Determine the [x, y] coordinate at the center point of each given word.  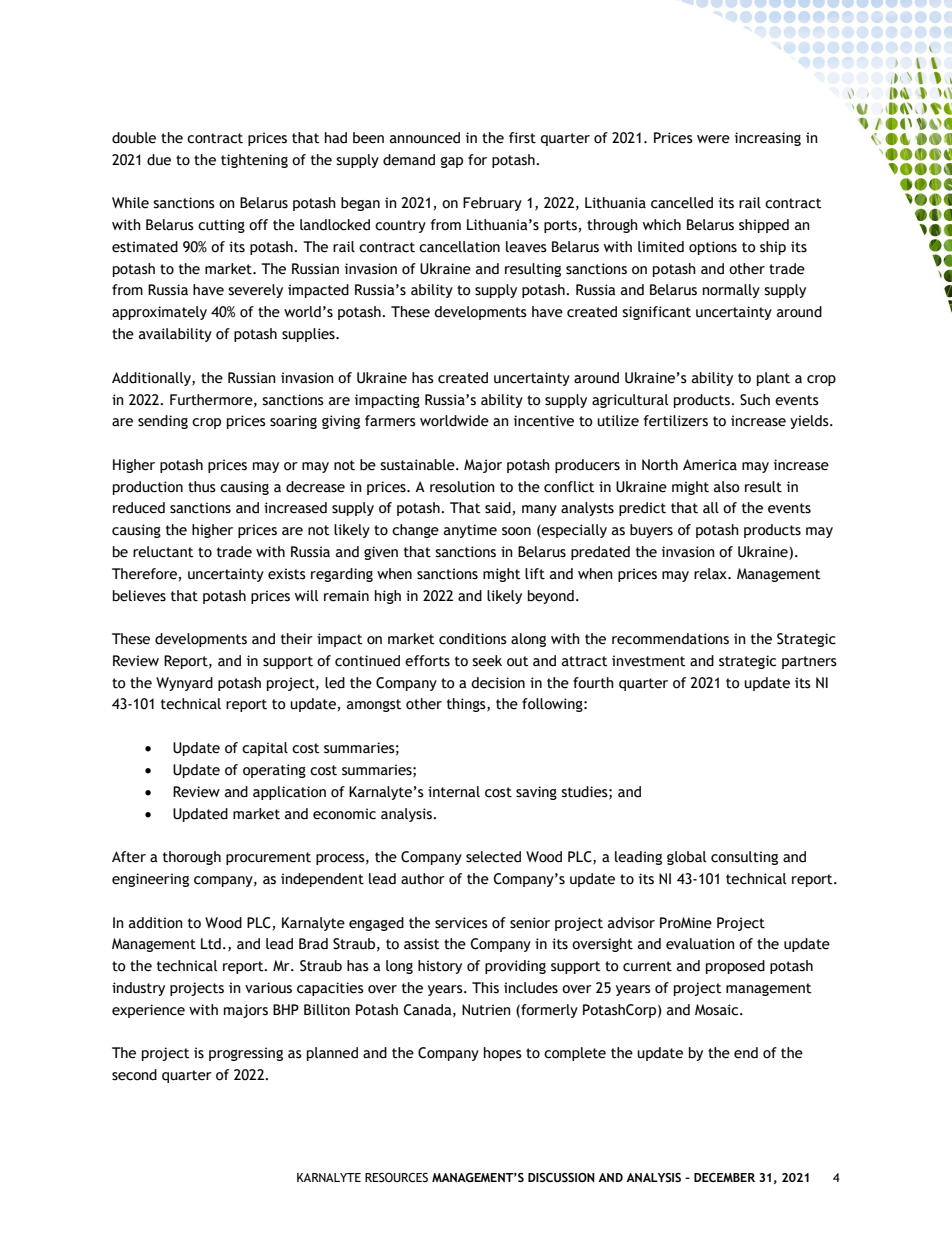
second [134, 1075]
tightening [254, 161]
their [297, 639]
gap [452, 162]
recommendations [670, 639]
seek [487, 661]
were [713, 139]
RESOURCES [396, 1178]
